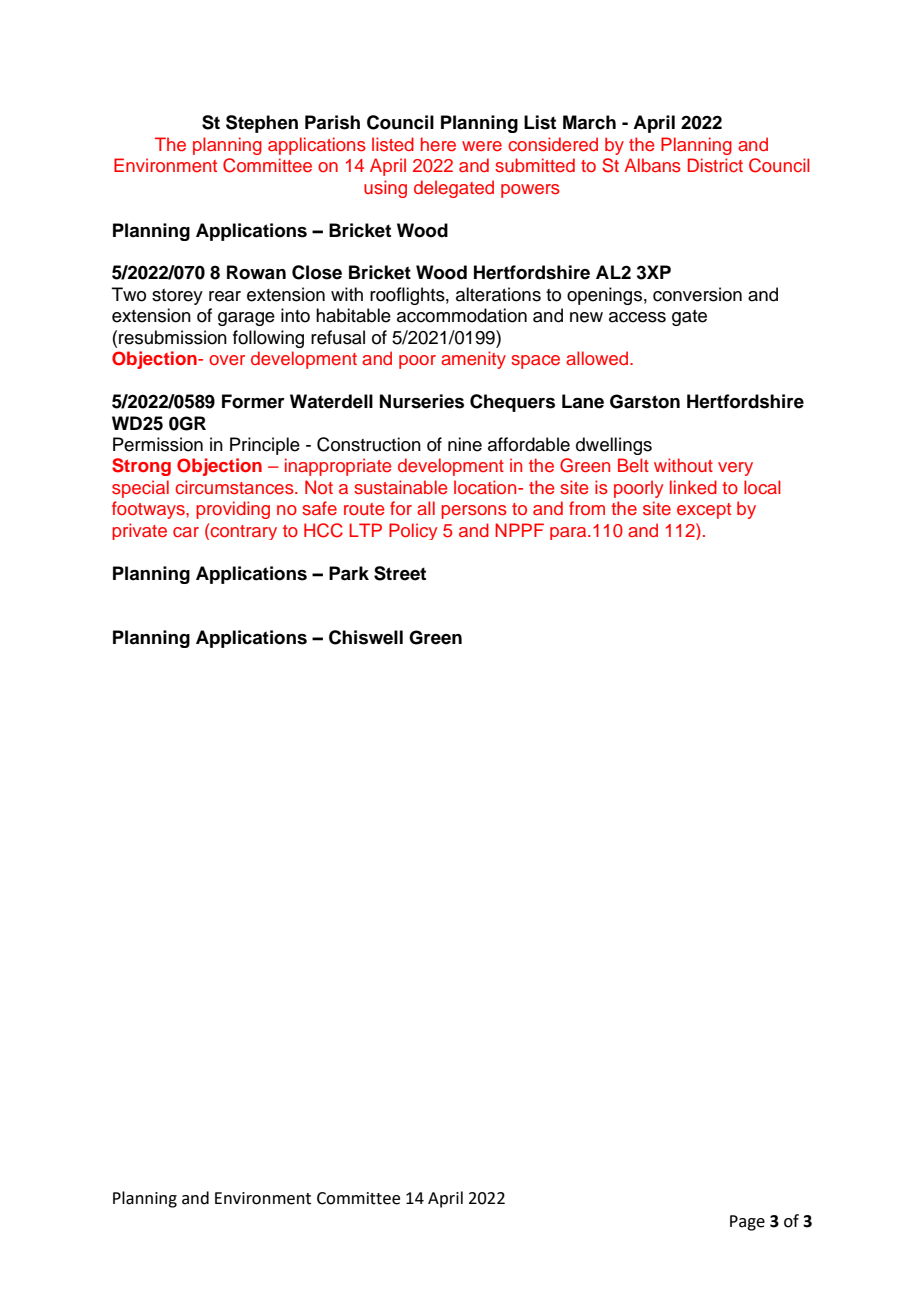 Image resolution: width=924 pixels, height=1308 pixels. I want to click on Stephen, so click(262, 124).
